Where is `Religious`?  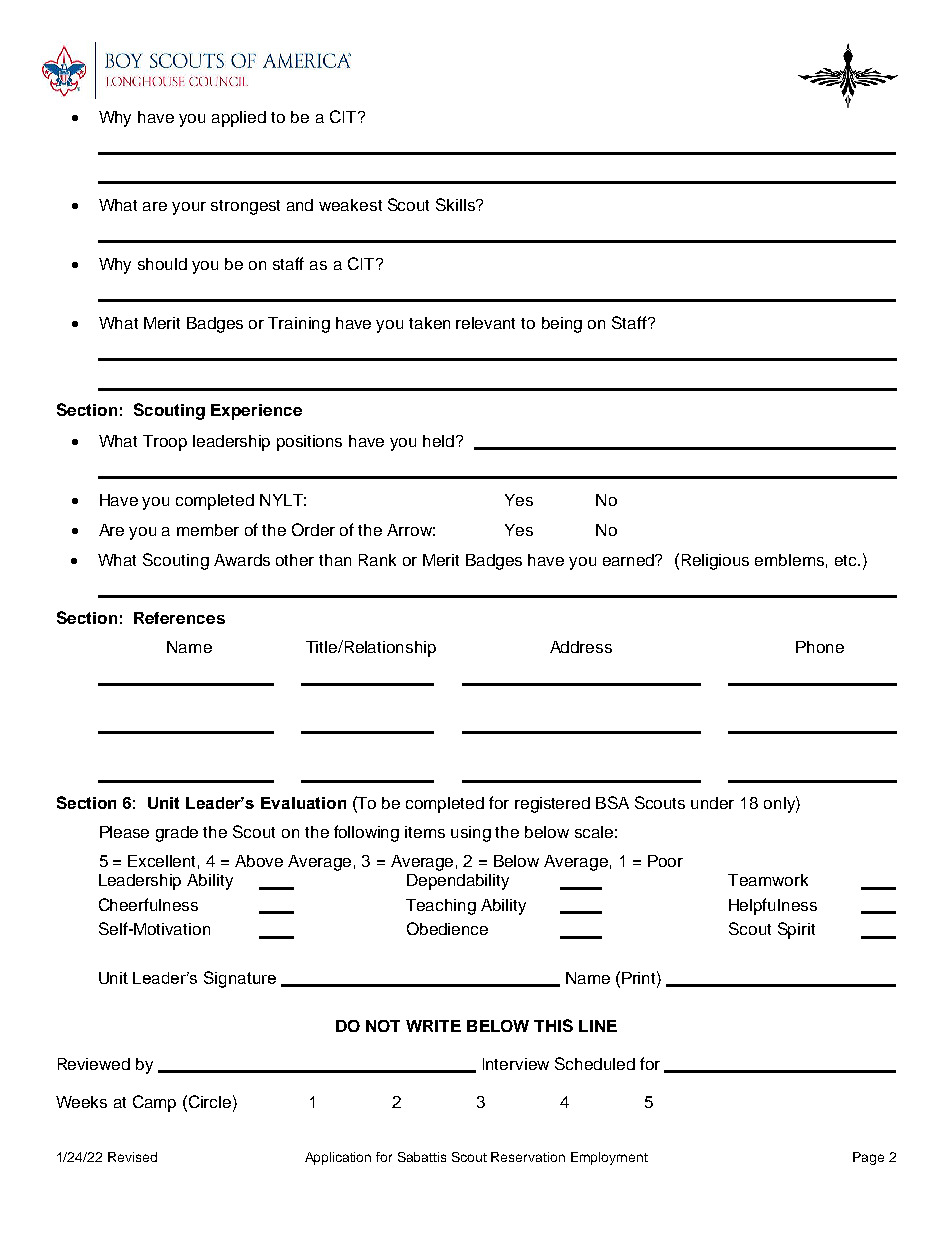
Religious is located at coordinates (715, 562).
